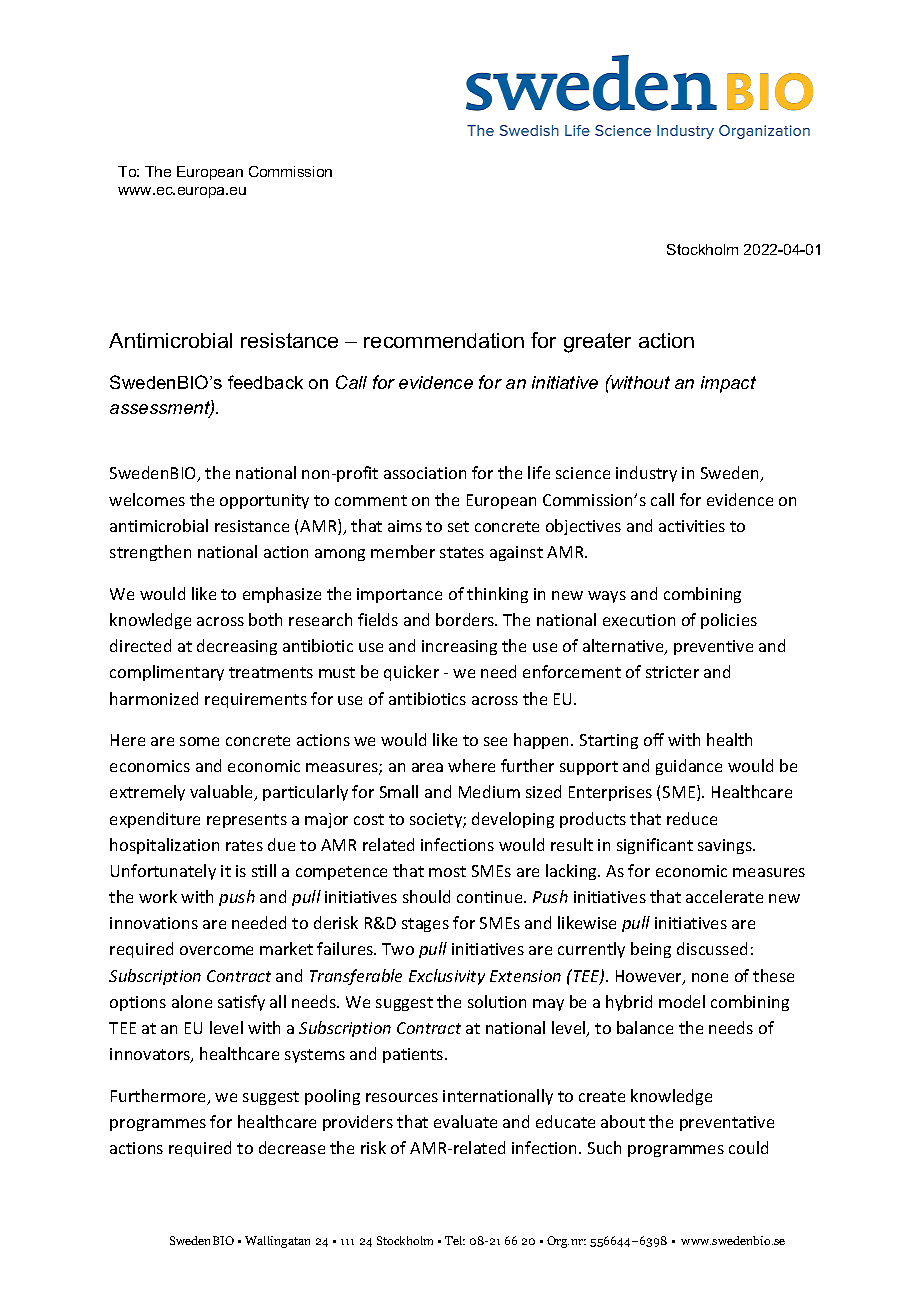 This screenshot has width=924, height=1308. What do you see at coordinates (150, 553) in the screenshot?
I see `strengthen` at bounding box center [150, 553].
